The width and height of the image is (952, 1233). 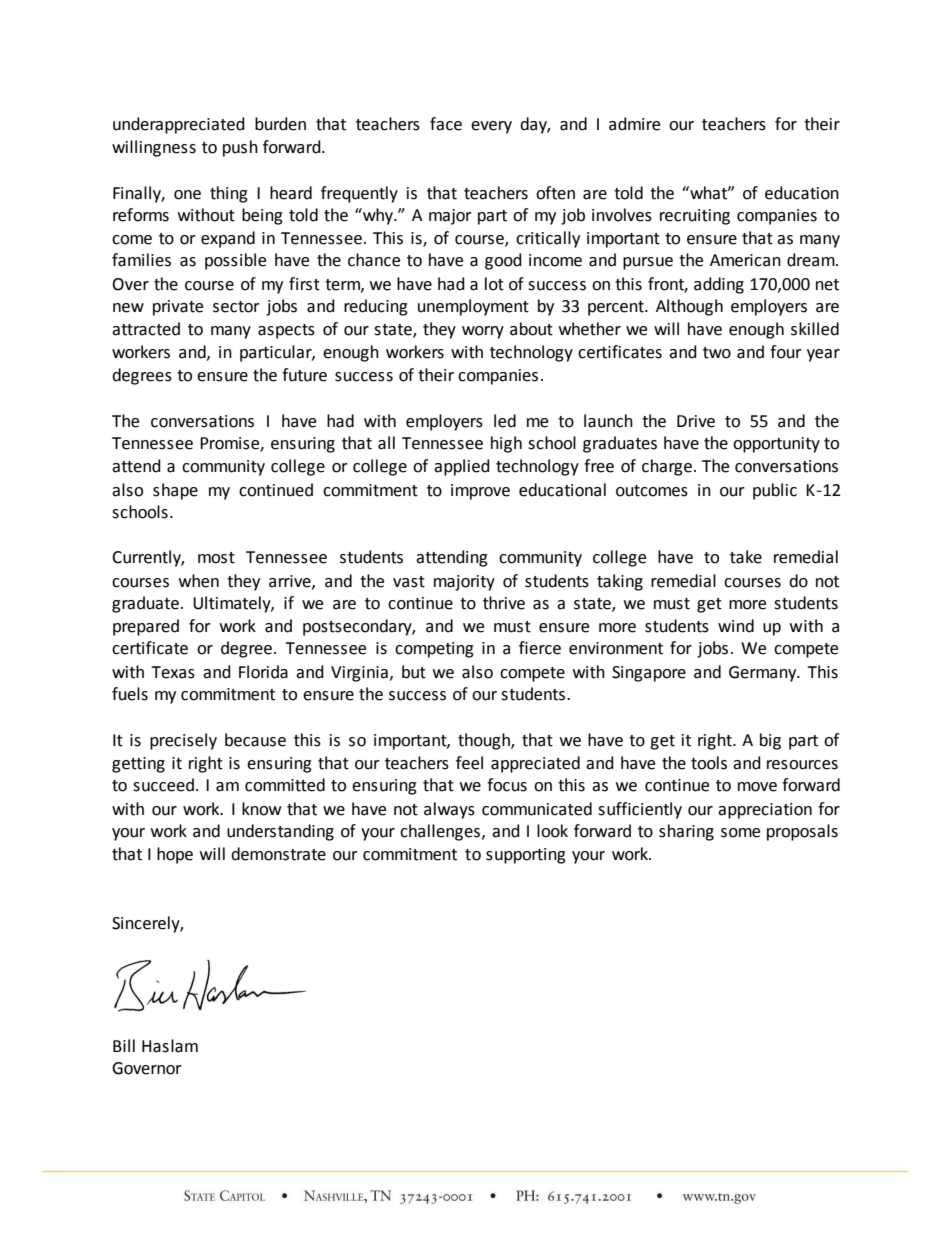 I want to click on every, so click(x=491, y=127).
